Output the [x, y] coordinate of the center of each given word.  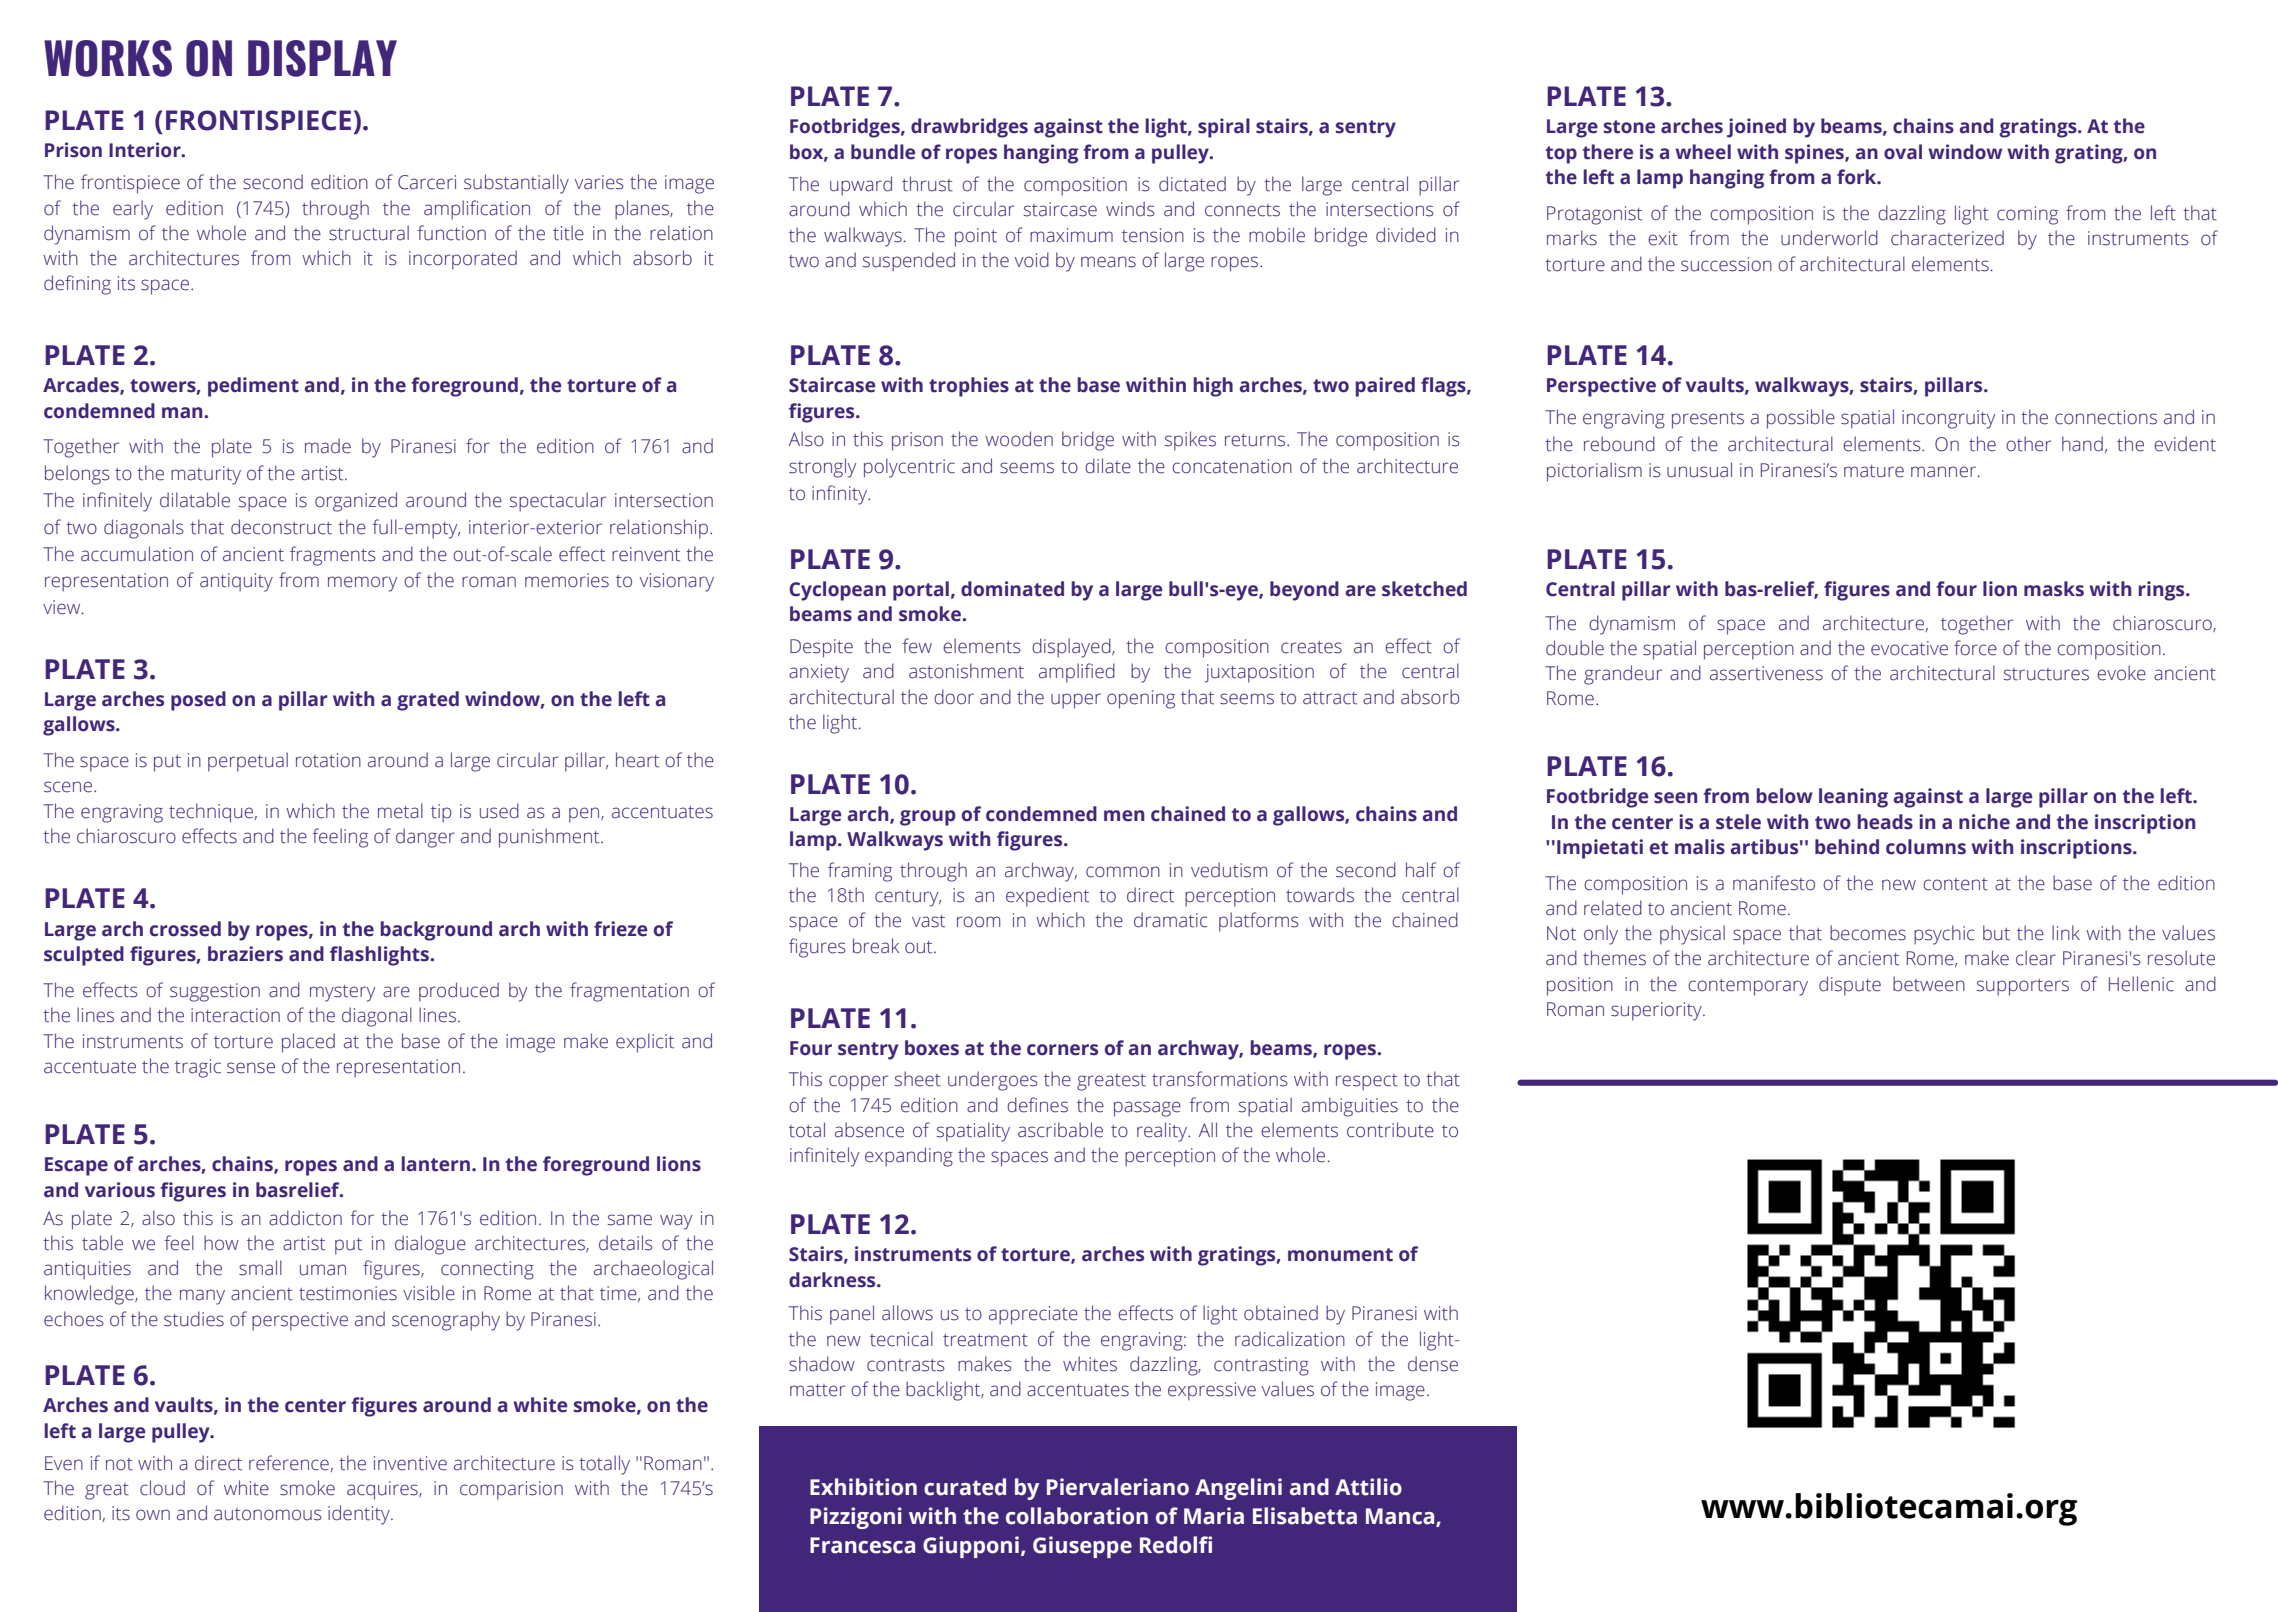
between [1929, 984]
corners [1062, 1050]
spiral [1224, 128]
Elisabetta [1305, 1516]
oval [1903, 152]
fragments [333, 556]
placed [308, 1043]
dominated [1012, 589]
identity [360, 1515]
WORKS [108, 58]
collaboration [1077, 1516]
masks [2054, 589]
